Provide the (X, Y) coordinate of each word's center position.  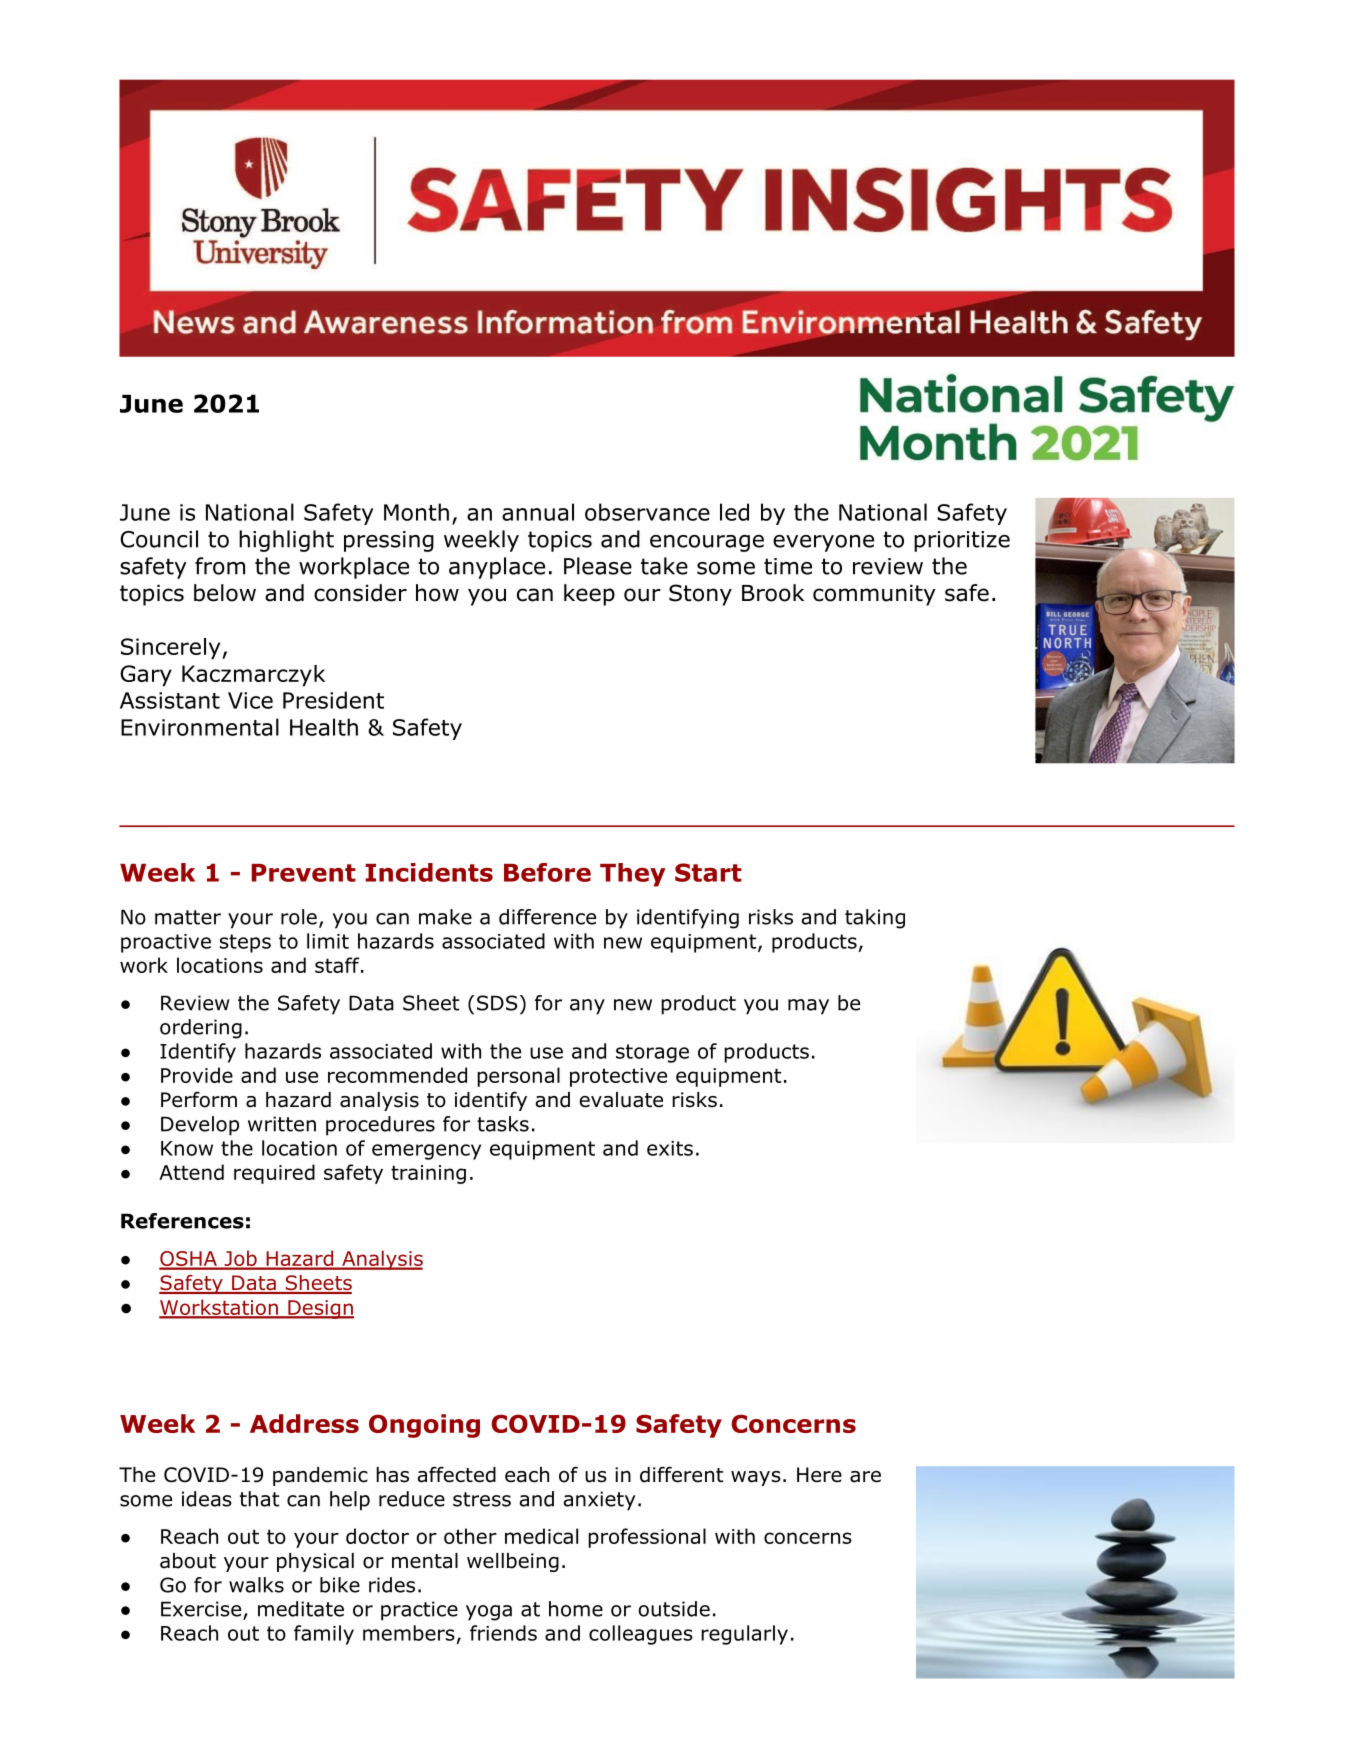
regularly (744, 1635)
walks (256, 1585)
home (576, 1609)
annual (538, 512)
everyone (823, 543)
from (220, 566)
